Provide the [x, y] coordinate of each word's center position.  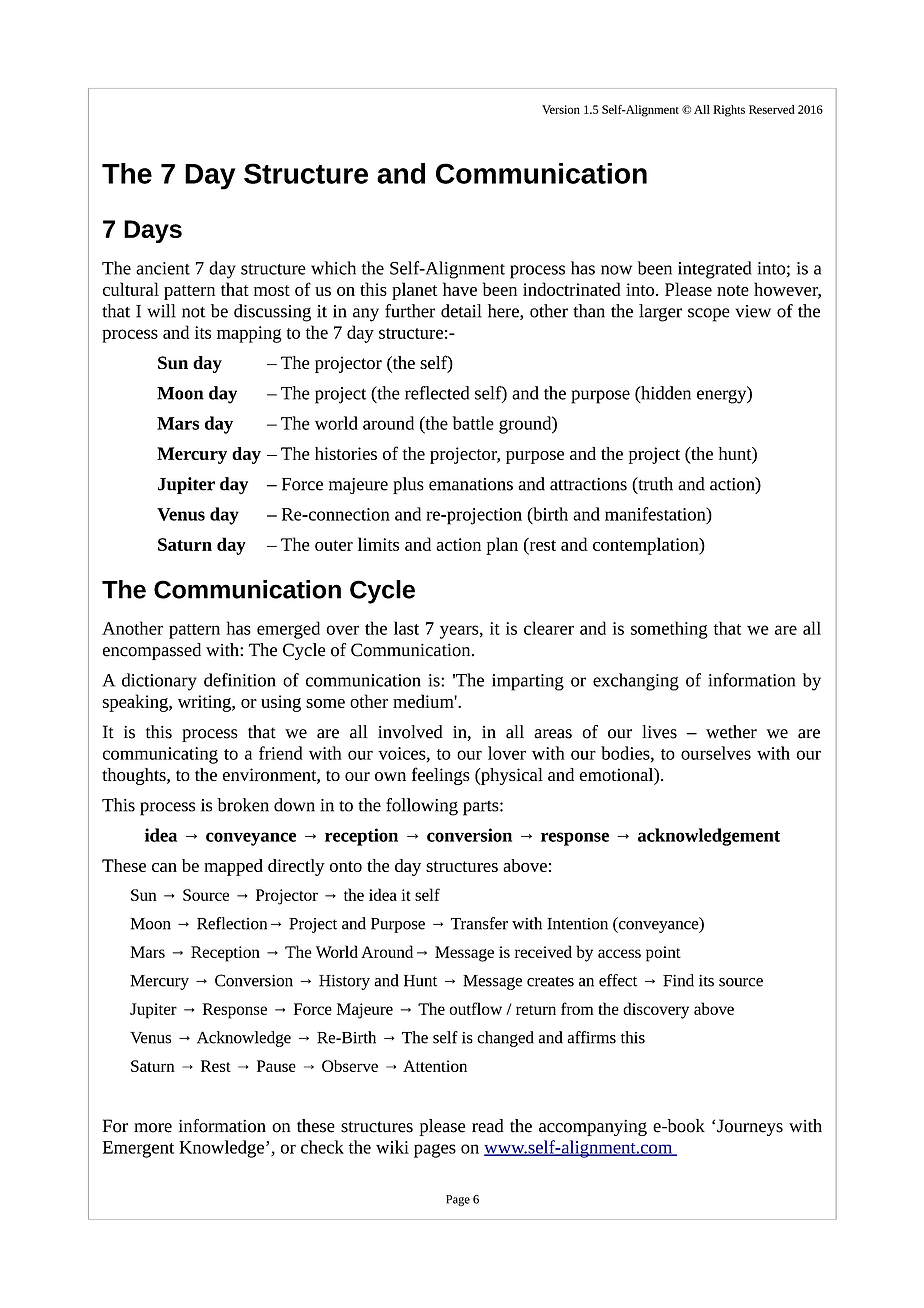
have [460, 289]
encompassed [152, 651]
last [406, 628]
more [153, 1128]
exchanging [636, 682]
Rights [729, 111]
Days [153, 231]
